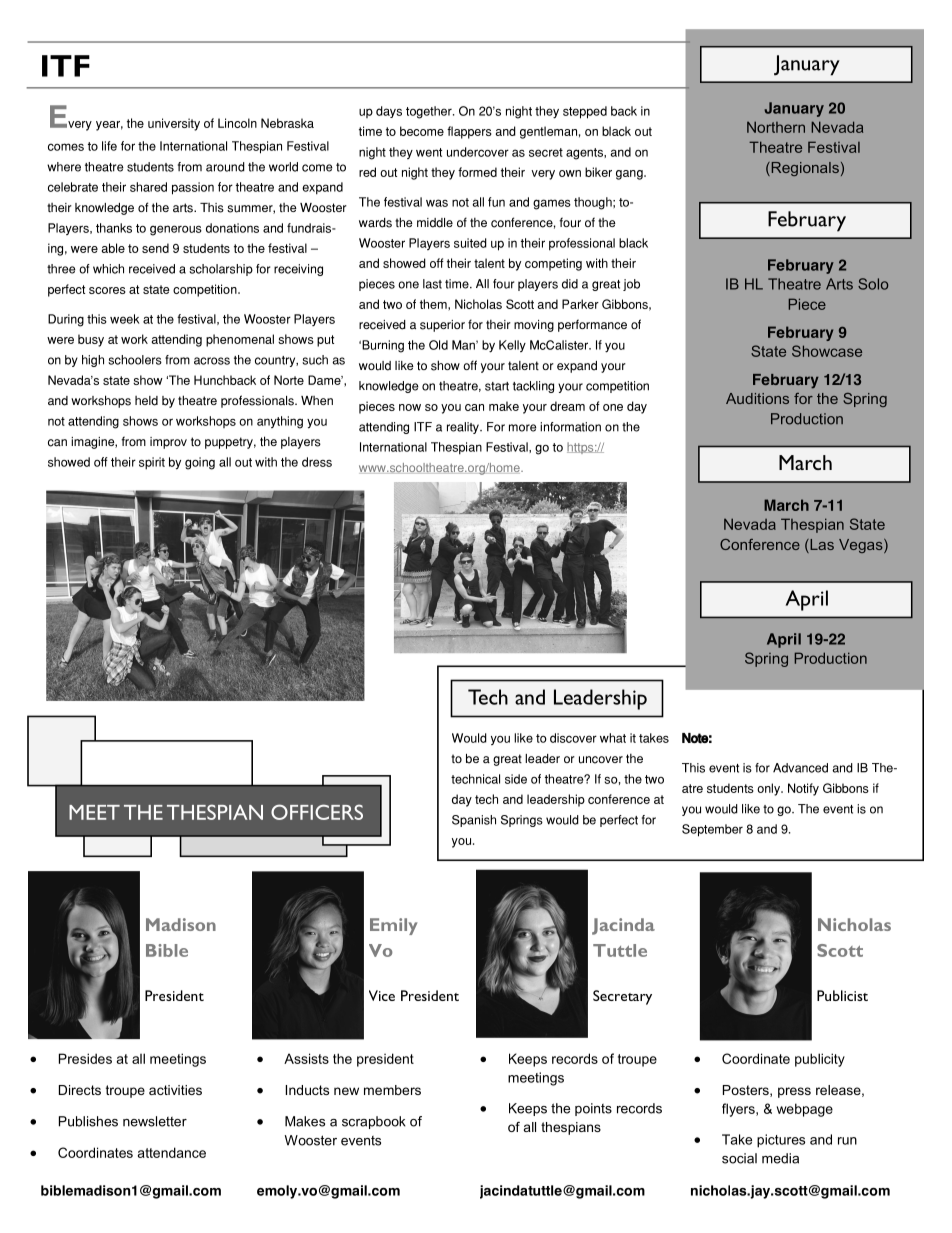 This screenshot has height=1233, width=952. Describe the element at coordinates (317, 812) in the screenshot. I see `OFFICERS` at that location.
